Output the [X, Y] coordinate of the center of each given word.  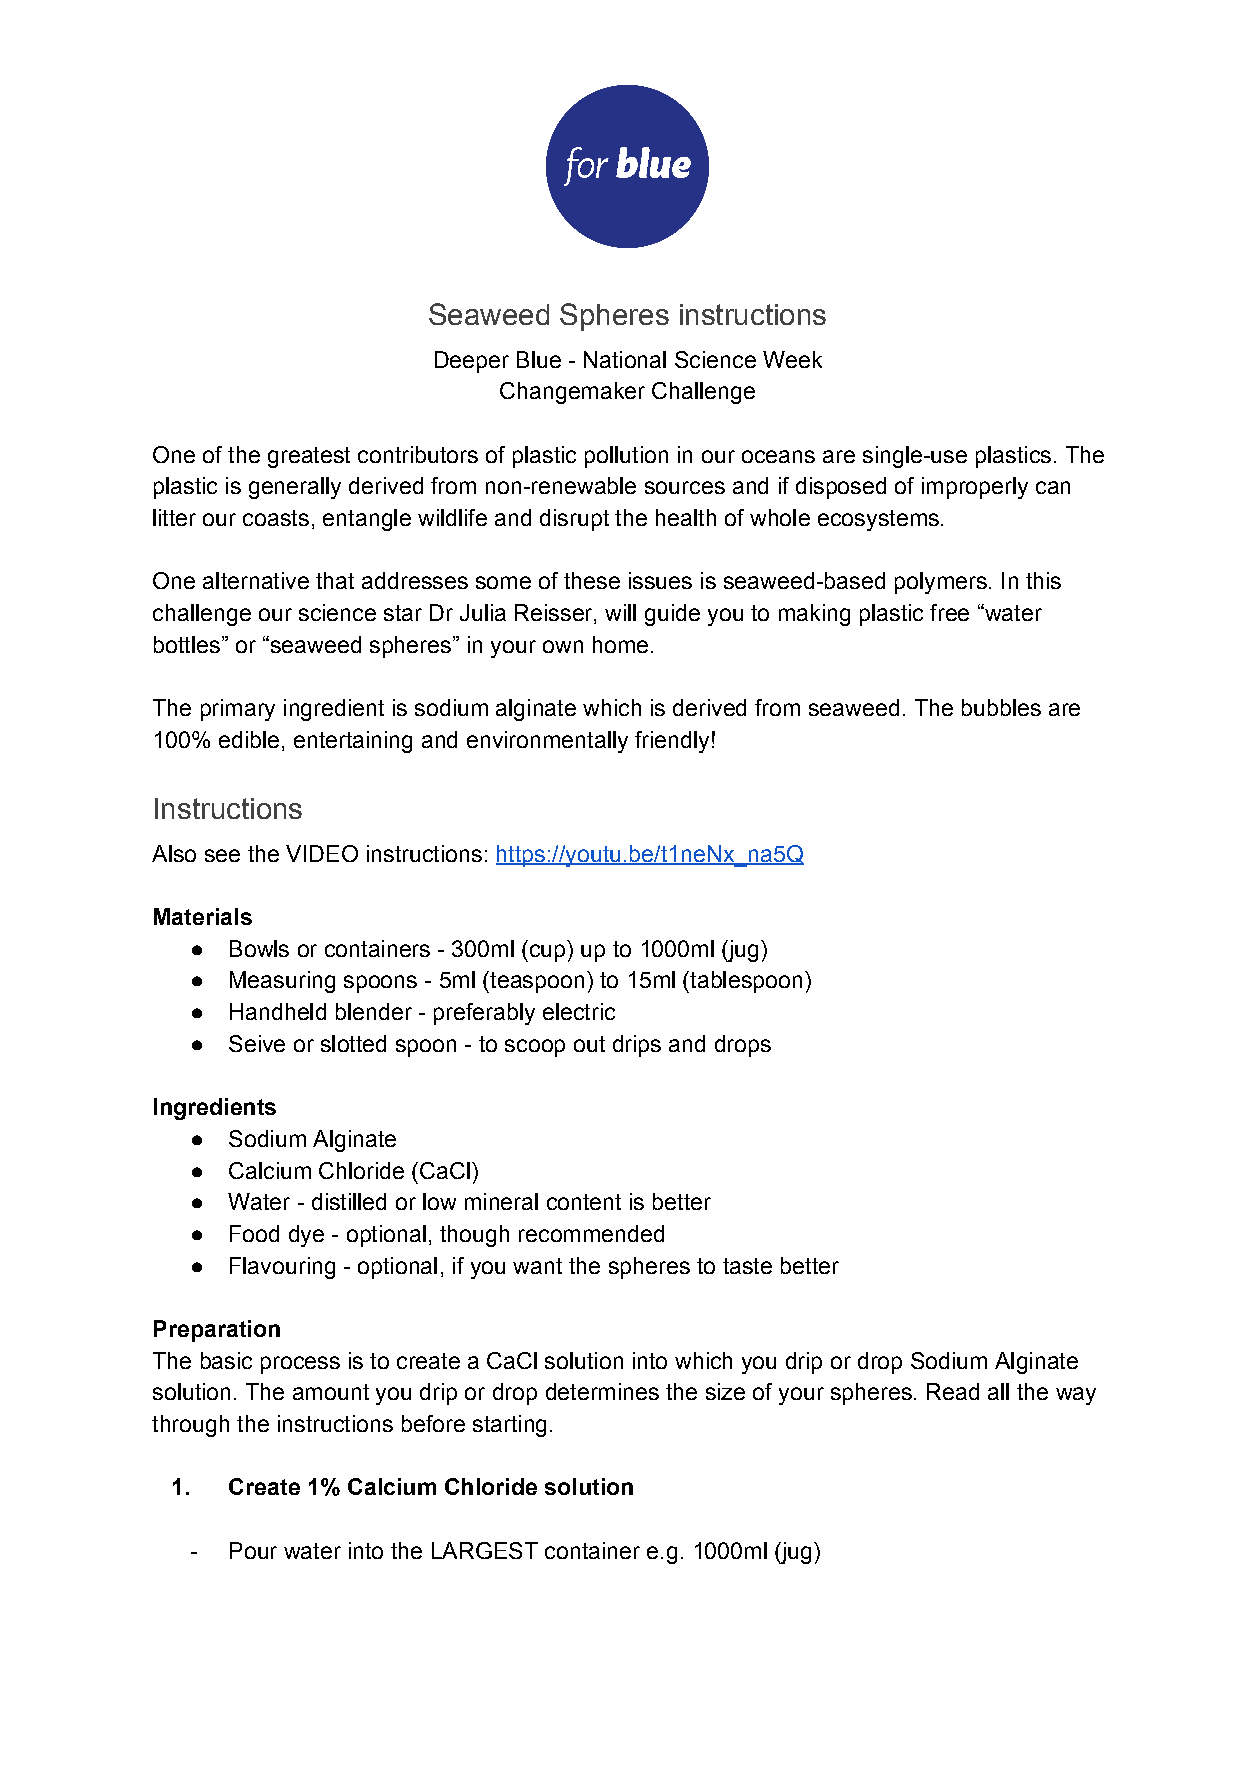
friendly [672, 742]
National [625, 359]
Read [953, 1391]
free [949, 612]
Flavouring [282, 1268]
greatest [309, 457]
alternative [256, 580]
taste [747, 1266]
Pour [253, 1550]
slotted [353, 1043]
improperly [975, 488]
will [620, 612]
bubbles [1001, 707]
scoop [535, 1048]
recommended [591, 1233]
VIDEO [322, 853]
